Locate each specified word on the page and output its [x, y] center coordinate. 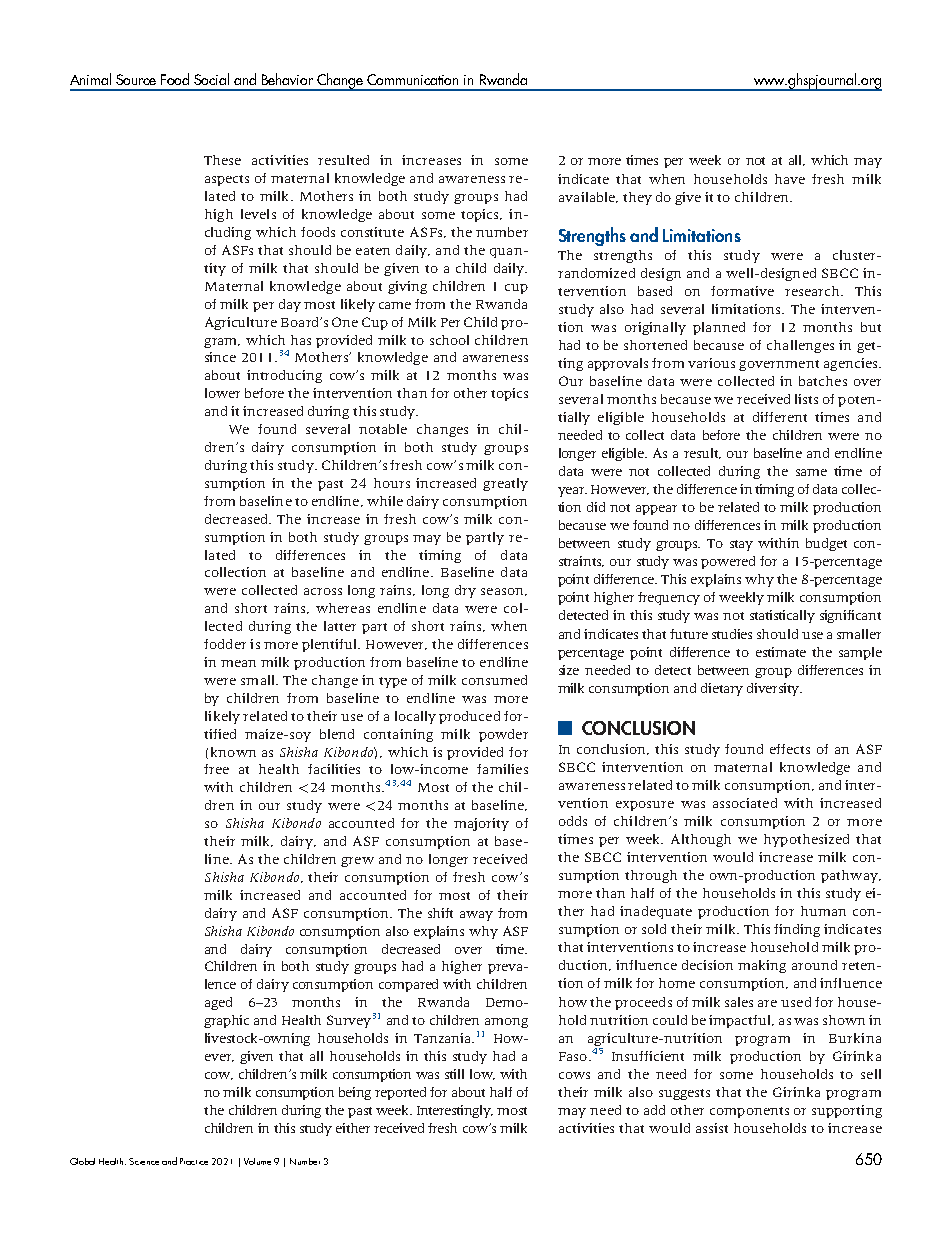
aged [218, 1003]
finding [797, 930]
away [476, 916]
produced [469, 717]
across [323, 591]
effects [790, 749]
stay [741, 545]
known [233, 752]
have [790, 179]
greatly [505, 484]
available [588, 197]
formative [742, 291]
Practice [194, 1161]
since [220, 357]
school [449, 340]
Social [211, 79]
